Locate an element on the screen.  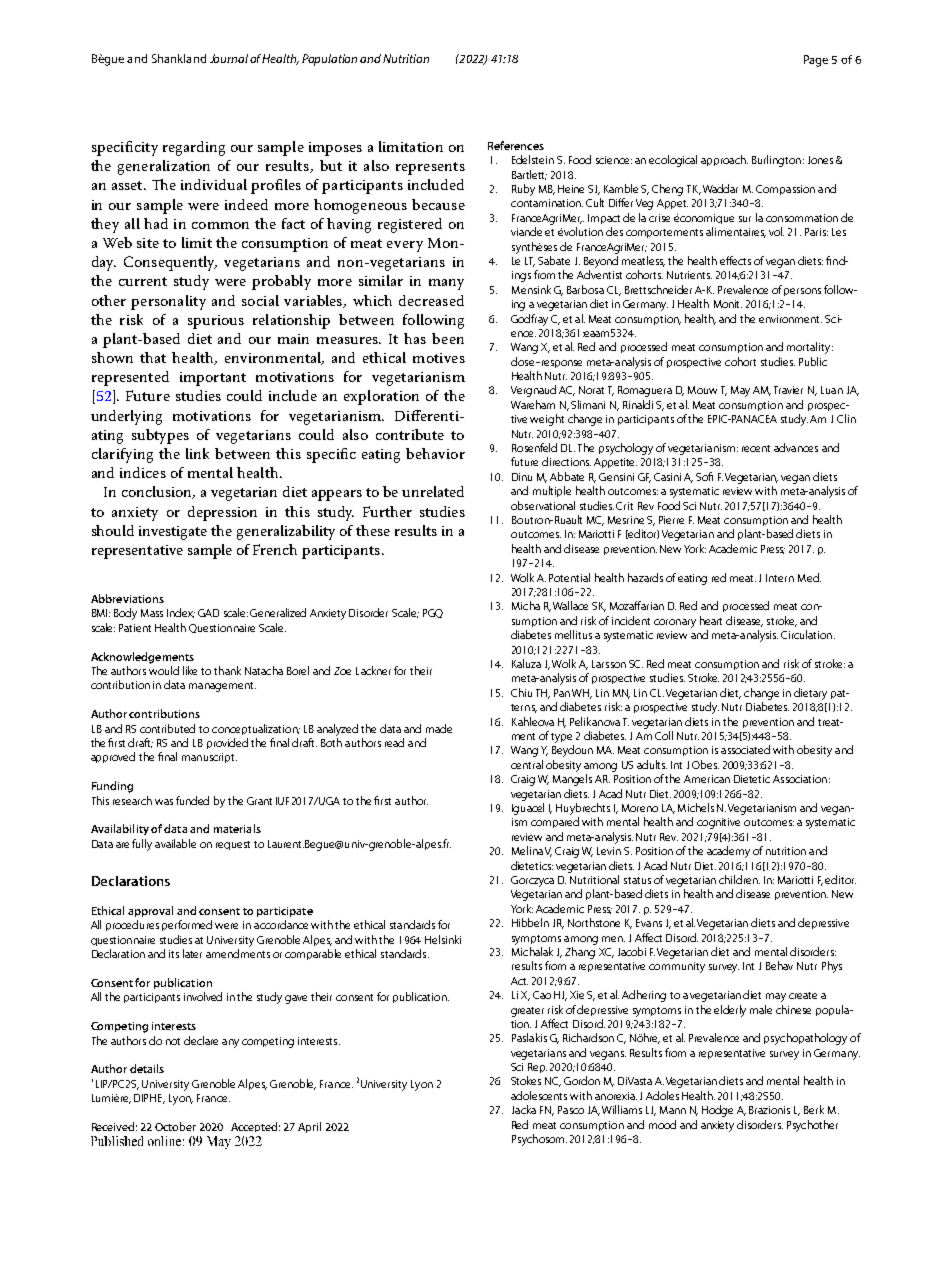
link is located at coordinates (197, 453).
